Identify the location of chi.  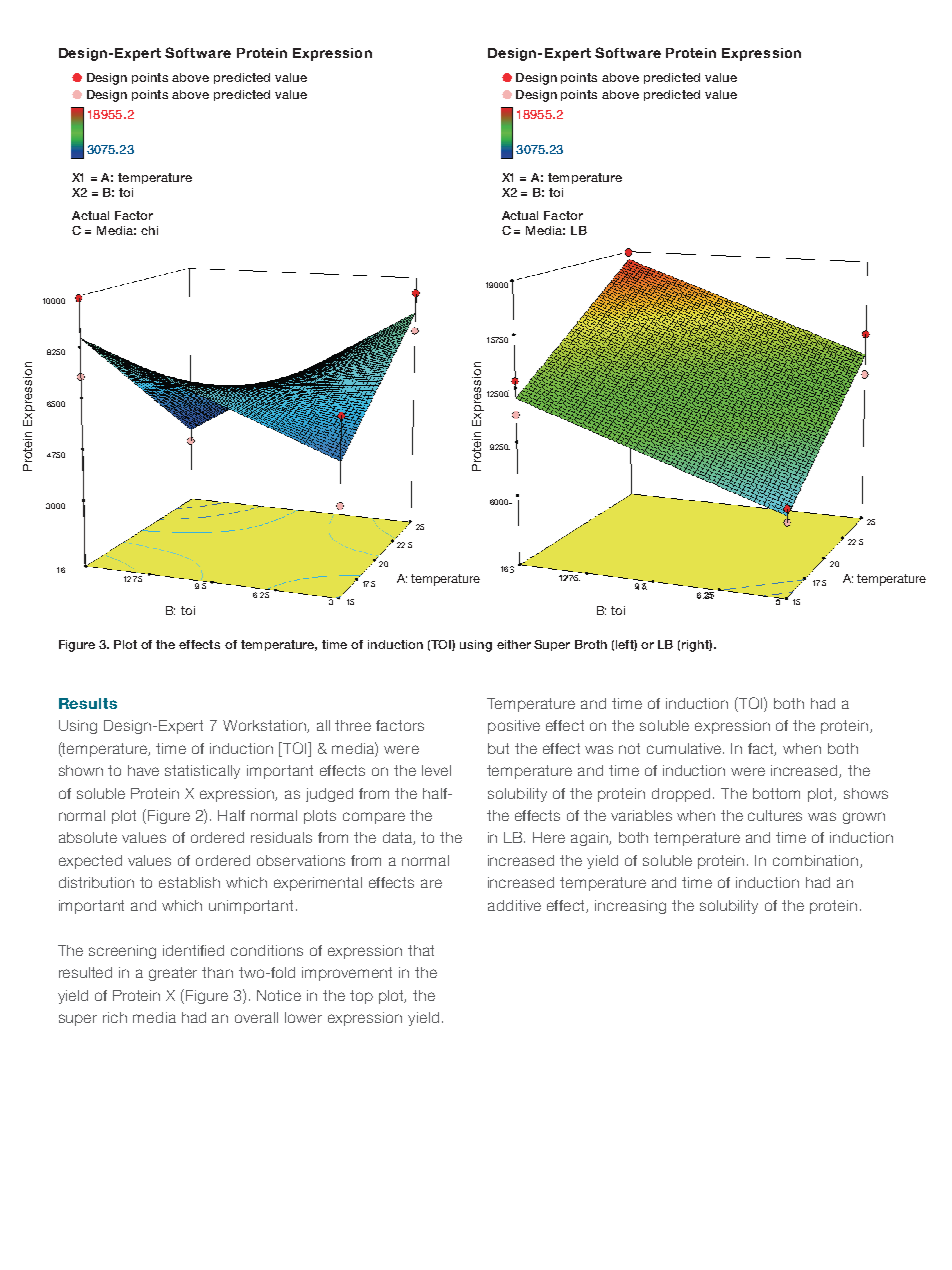
(149, 230).
